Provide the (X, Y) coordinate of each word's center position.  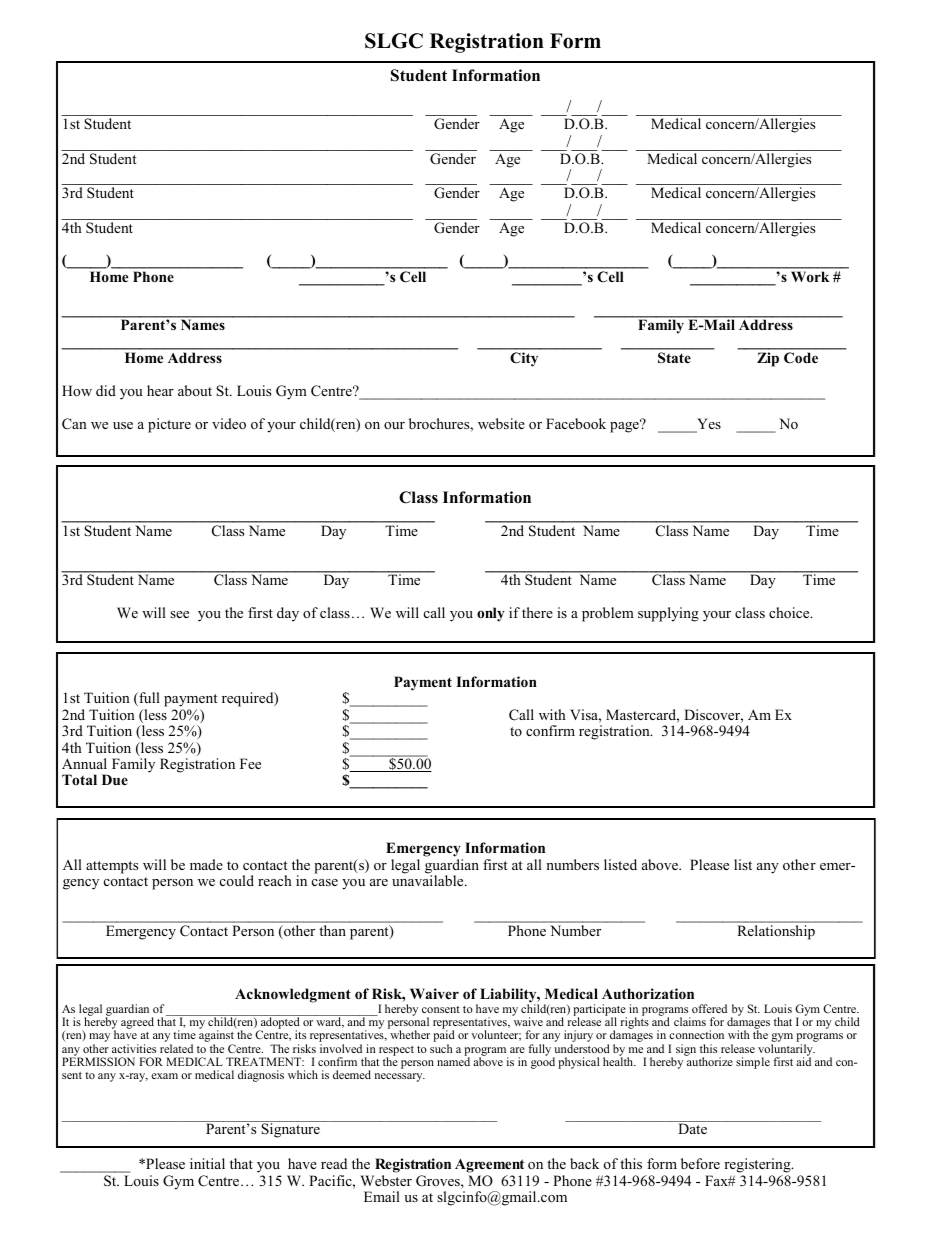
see (179, 614)
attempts (112, 867)
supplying (668, 614)
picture (169, 425)
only (491, 614)
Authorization (648, 994)
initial (207, 1163)
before (700, 1163)
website (501, 423)
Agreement (489, 1166)
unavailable (429, 879)
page (625, 426)
